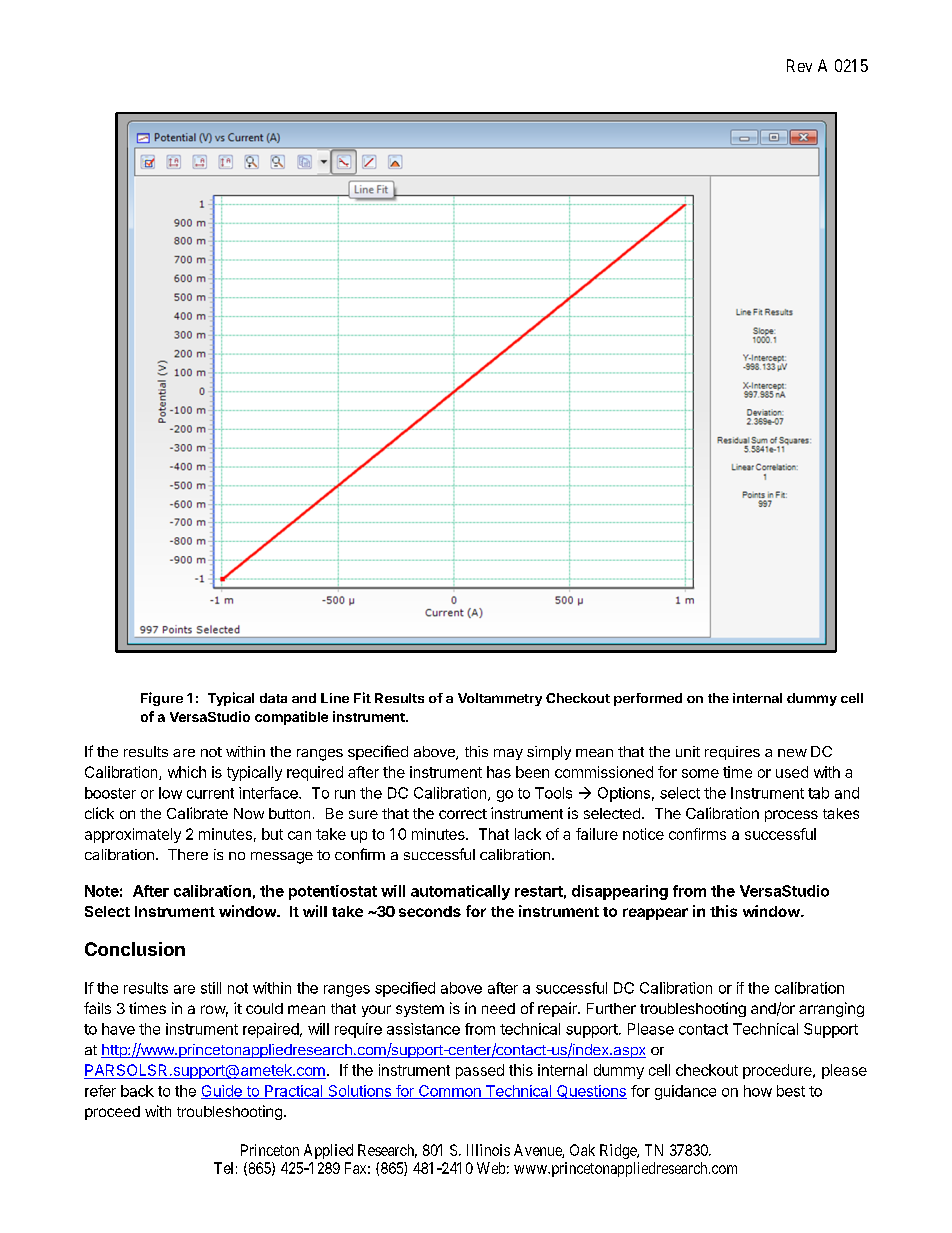 Image resolution: width=952 pixels, height=1233 pixels. Describe the element at coordinates (162, 699) in the screenshot. I see `Figure` at that location.
